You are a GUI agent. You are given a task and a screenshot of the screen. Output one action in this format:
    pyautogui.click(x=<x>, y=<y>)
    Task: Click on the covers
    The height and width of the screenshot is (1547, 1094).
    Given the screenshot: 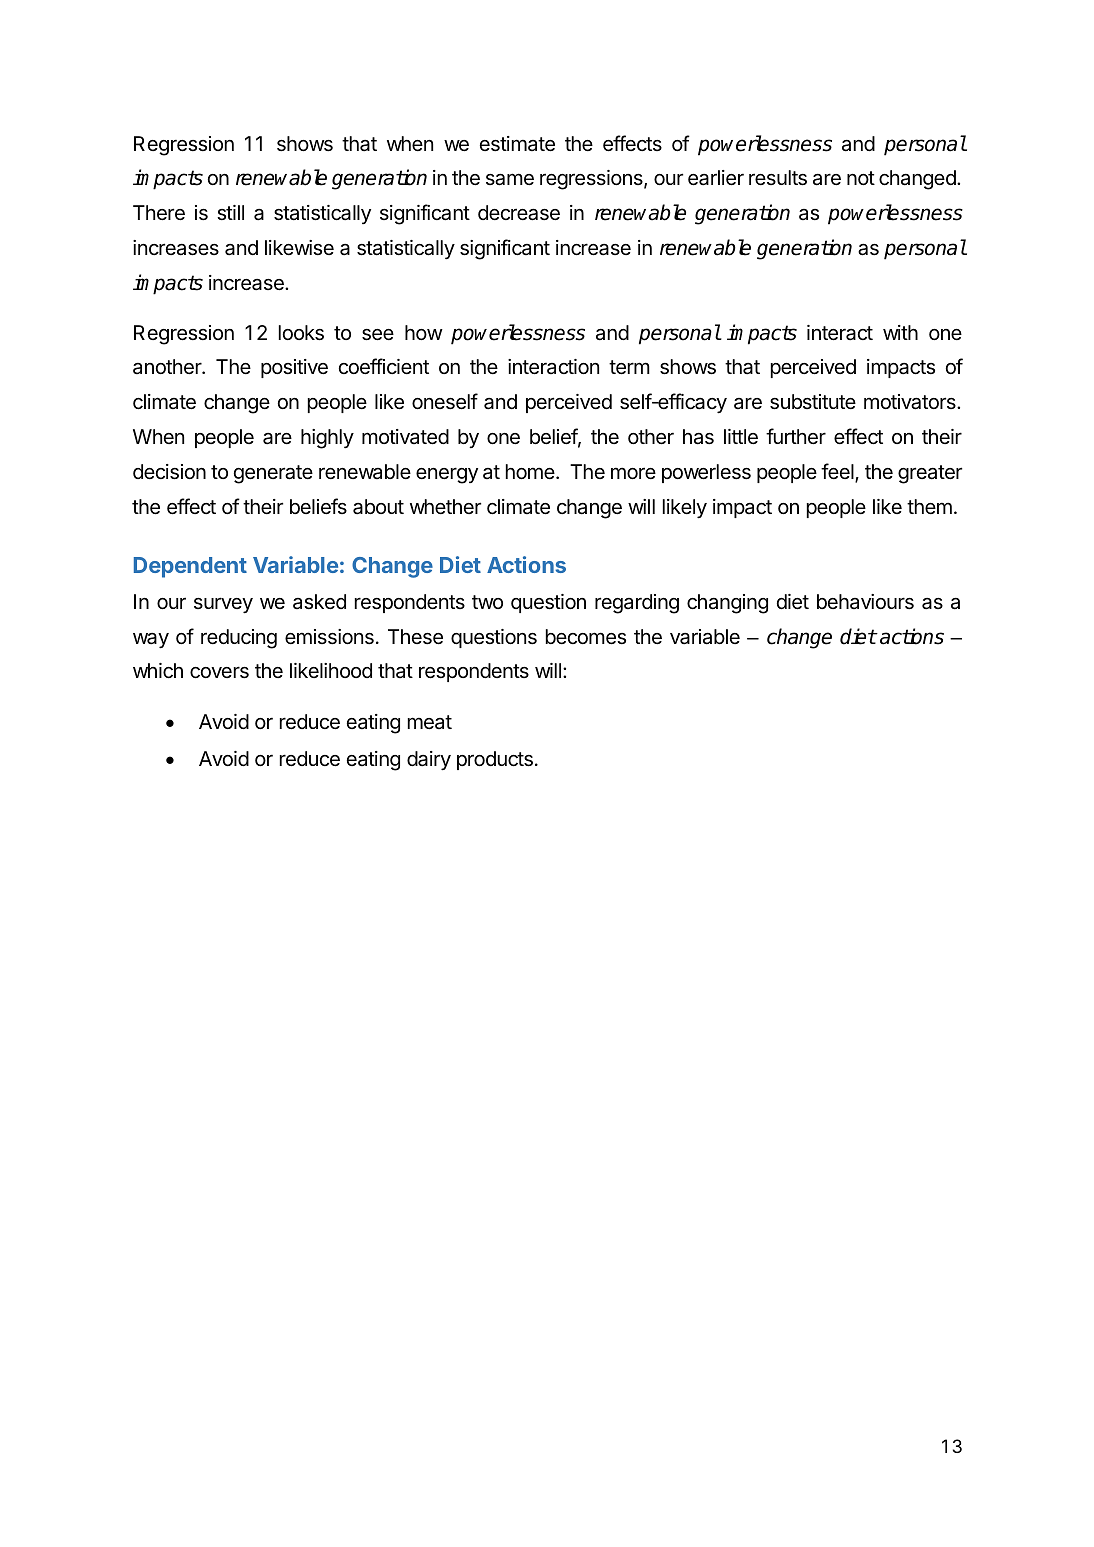 What is the action you would take?
    pyautogui.click(x=219, y=672)
